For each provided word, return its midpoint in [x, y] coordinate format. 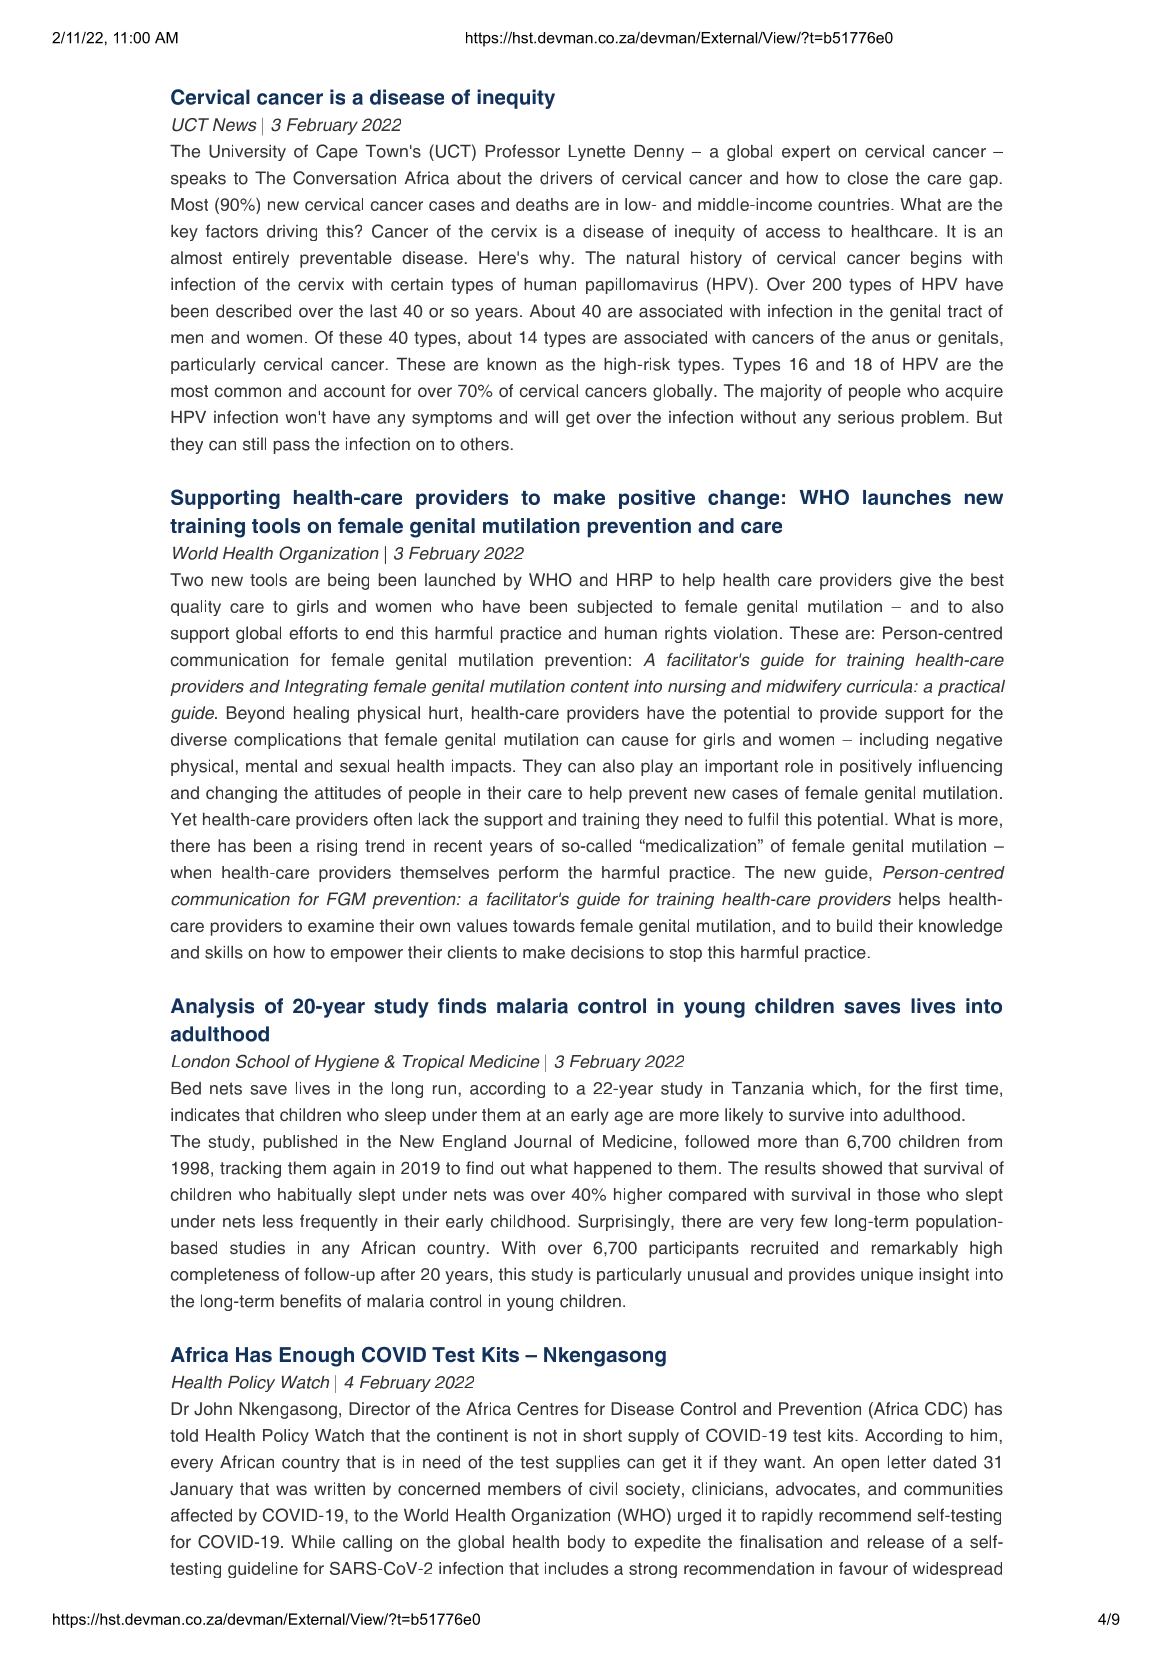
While [313, 1541]
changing [241, 794]
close [868, 178]
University [247, 153]
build [854, 925]
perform [528, 874]
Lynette [597, 153]
